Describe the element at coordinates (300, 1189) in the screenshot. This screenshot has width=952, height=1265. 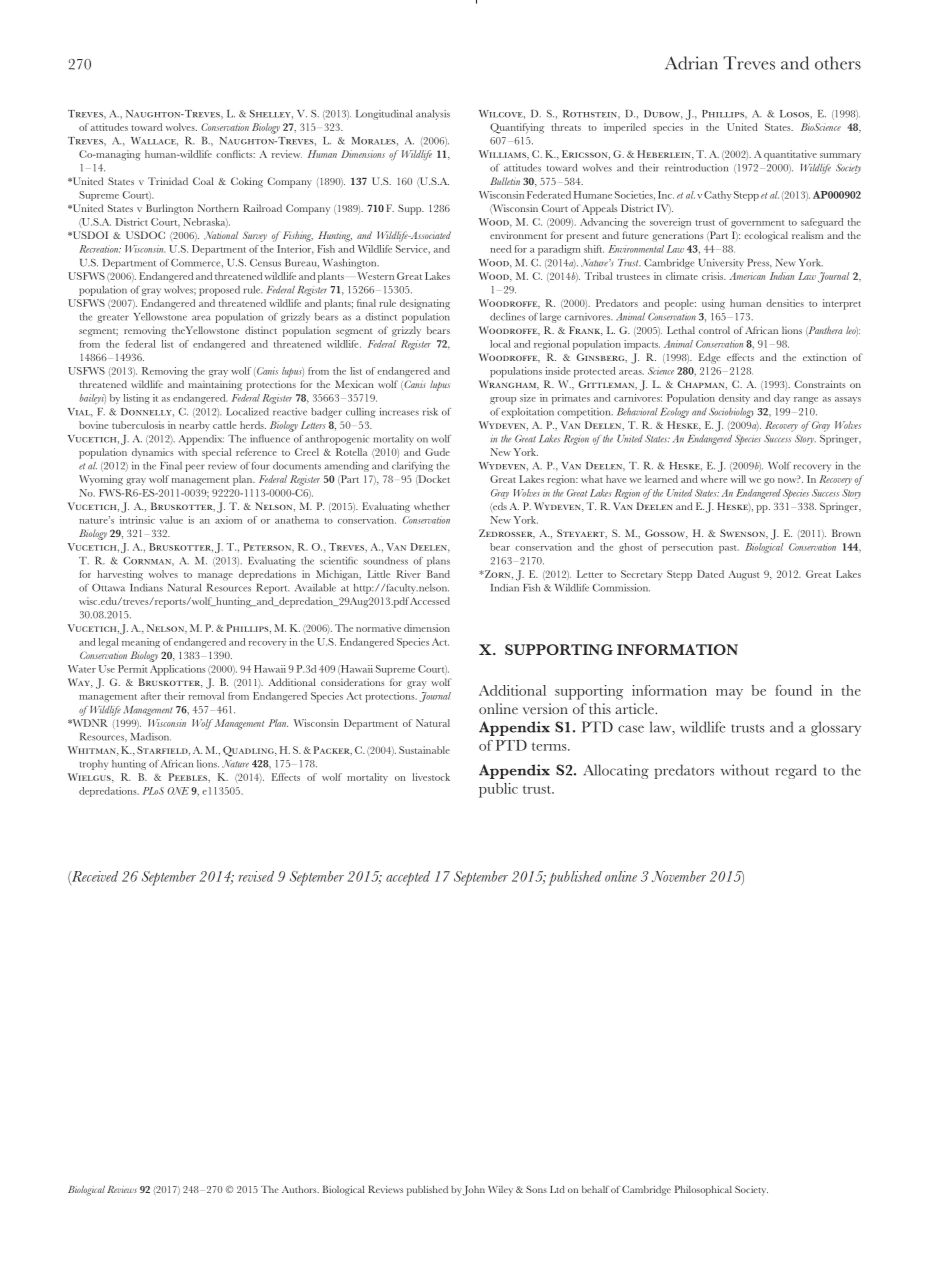
I see `Authors` at that location.
